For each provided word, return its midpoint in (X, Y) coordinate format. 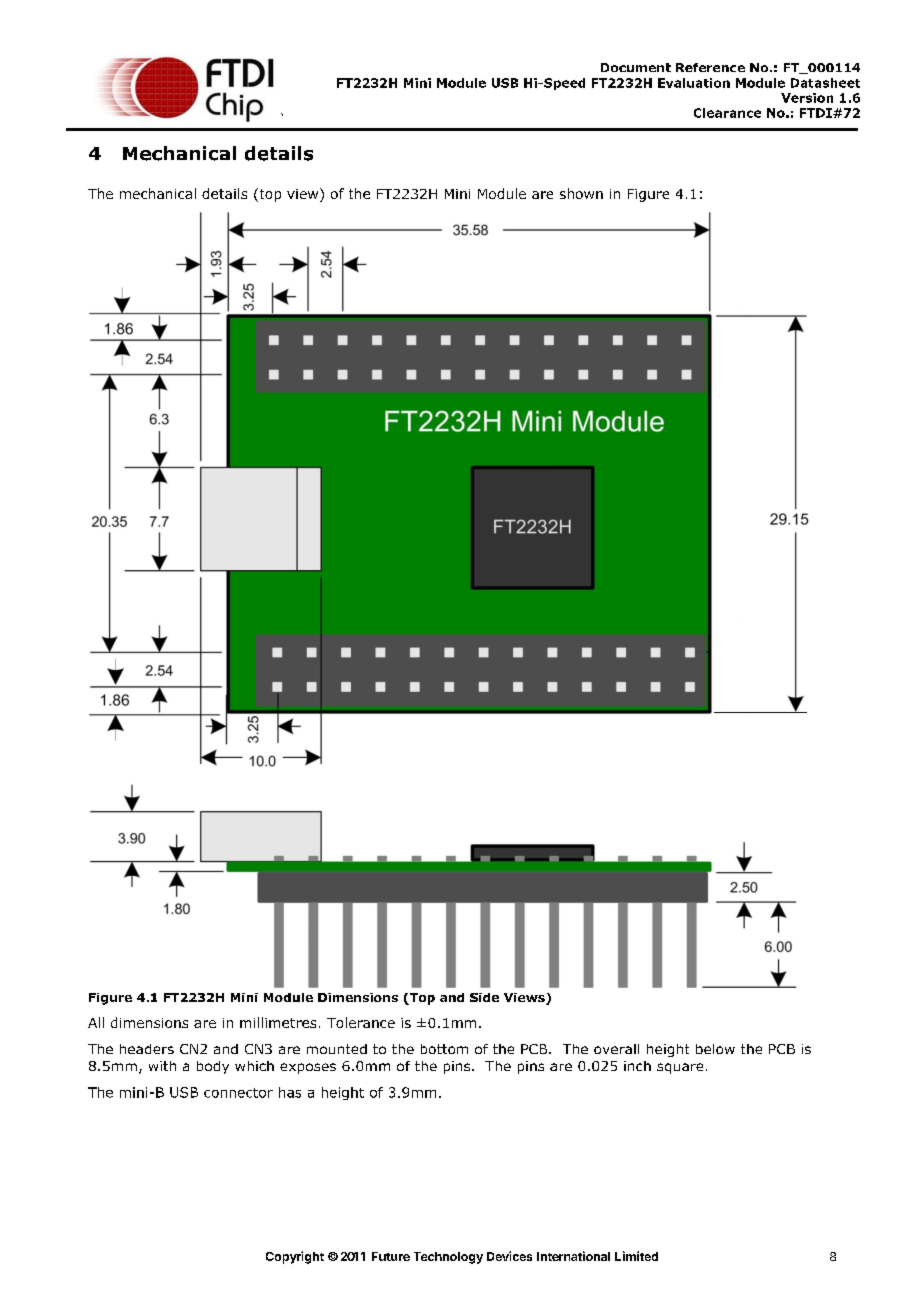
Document (636, 67)
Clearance (727, 113)
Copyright (295, 1257)
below (715, 1049)
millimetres (278, 1022)
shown (581, 193)
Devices (509, 1256)
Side (484, 997)
